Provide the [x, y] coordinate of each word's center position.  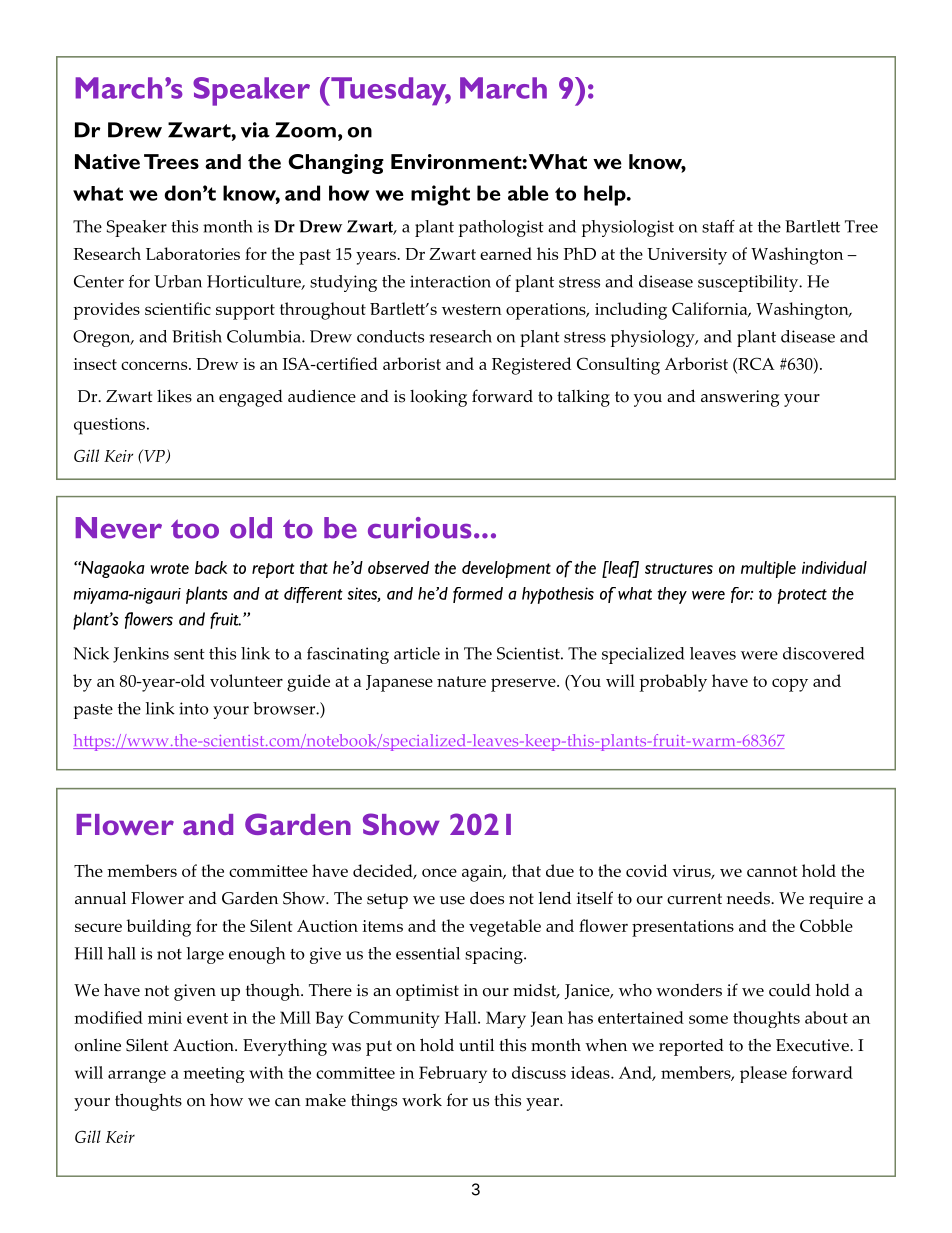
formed [478, 595]
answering [740, 398]
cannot [772, 871]
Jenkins [141, 655]
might [440, 195]
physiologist [628, 228]
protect [802, 596]
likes [174, 396]
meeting [214, 1075]
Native [107, 161]
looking [438, 398]
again [483, 873]
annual [100, 898]
